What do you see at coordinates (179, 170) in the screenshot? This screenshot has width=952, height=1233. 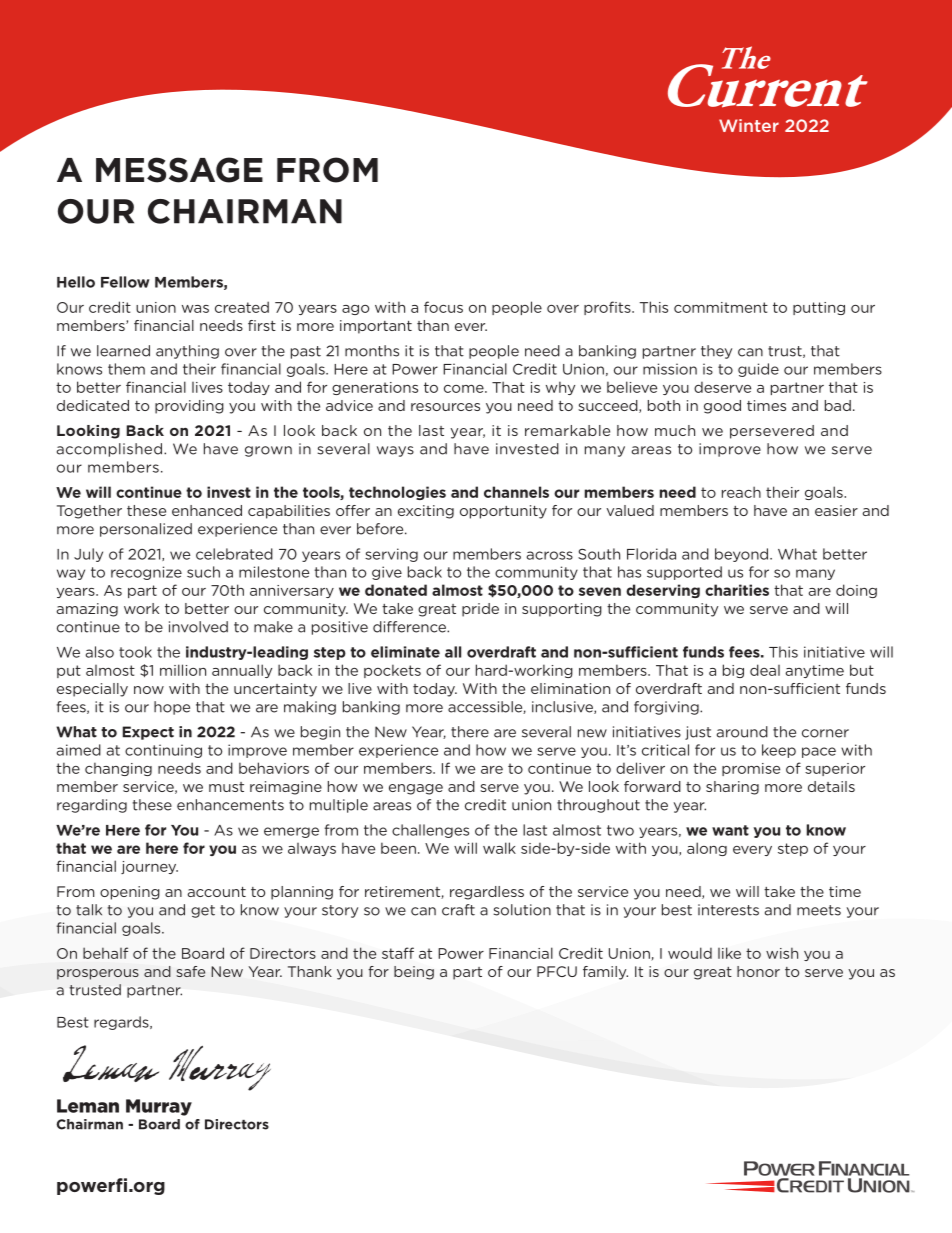 I see `MESSAGE` at bounding box center [179, 170].
